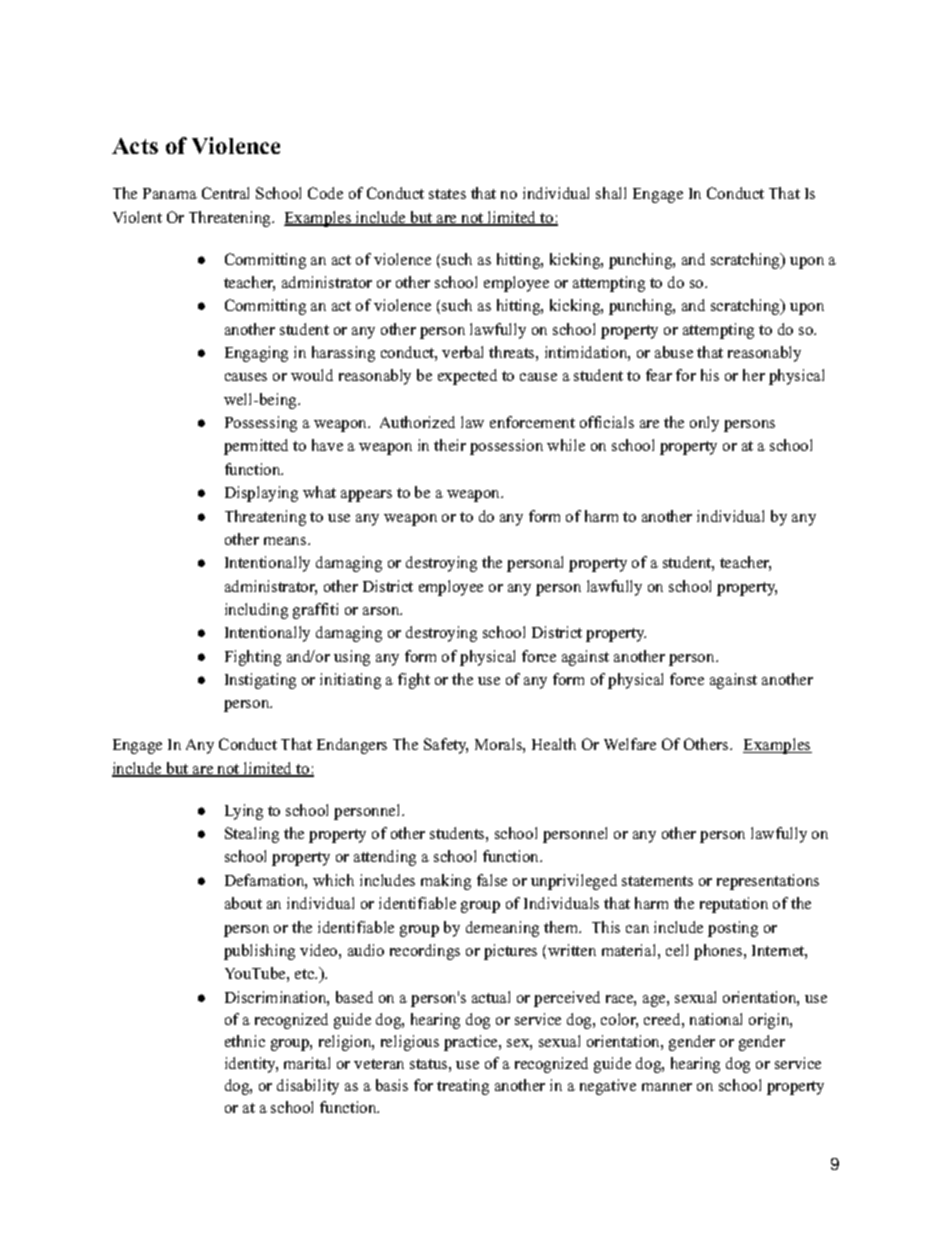 The image size is (952, 1233). I want to click on Lying, so click(244, 812).
